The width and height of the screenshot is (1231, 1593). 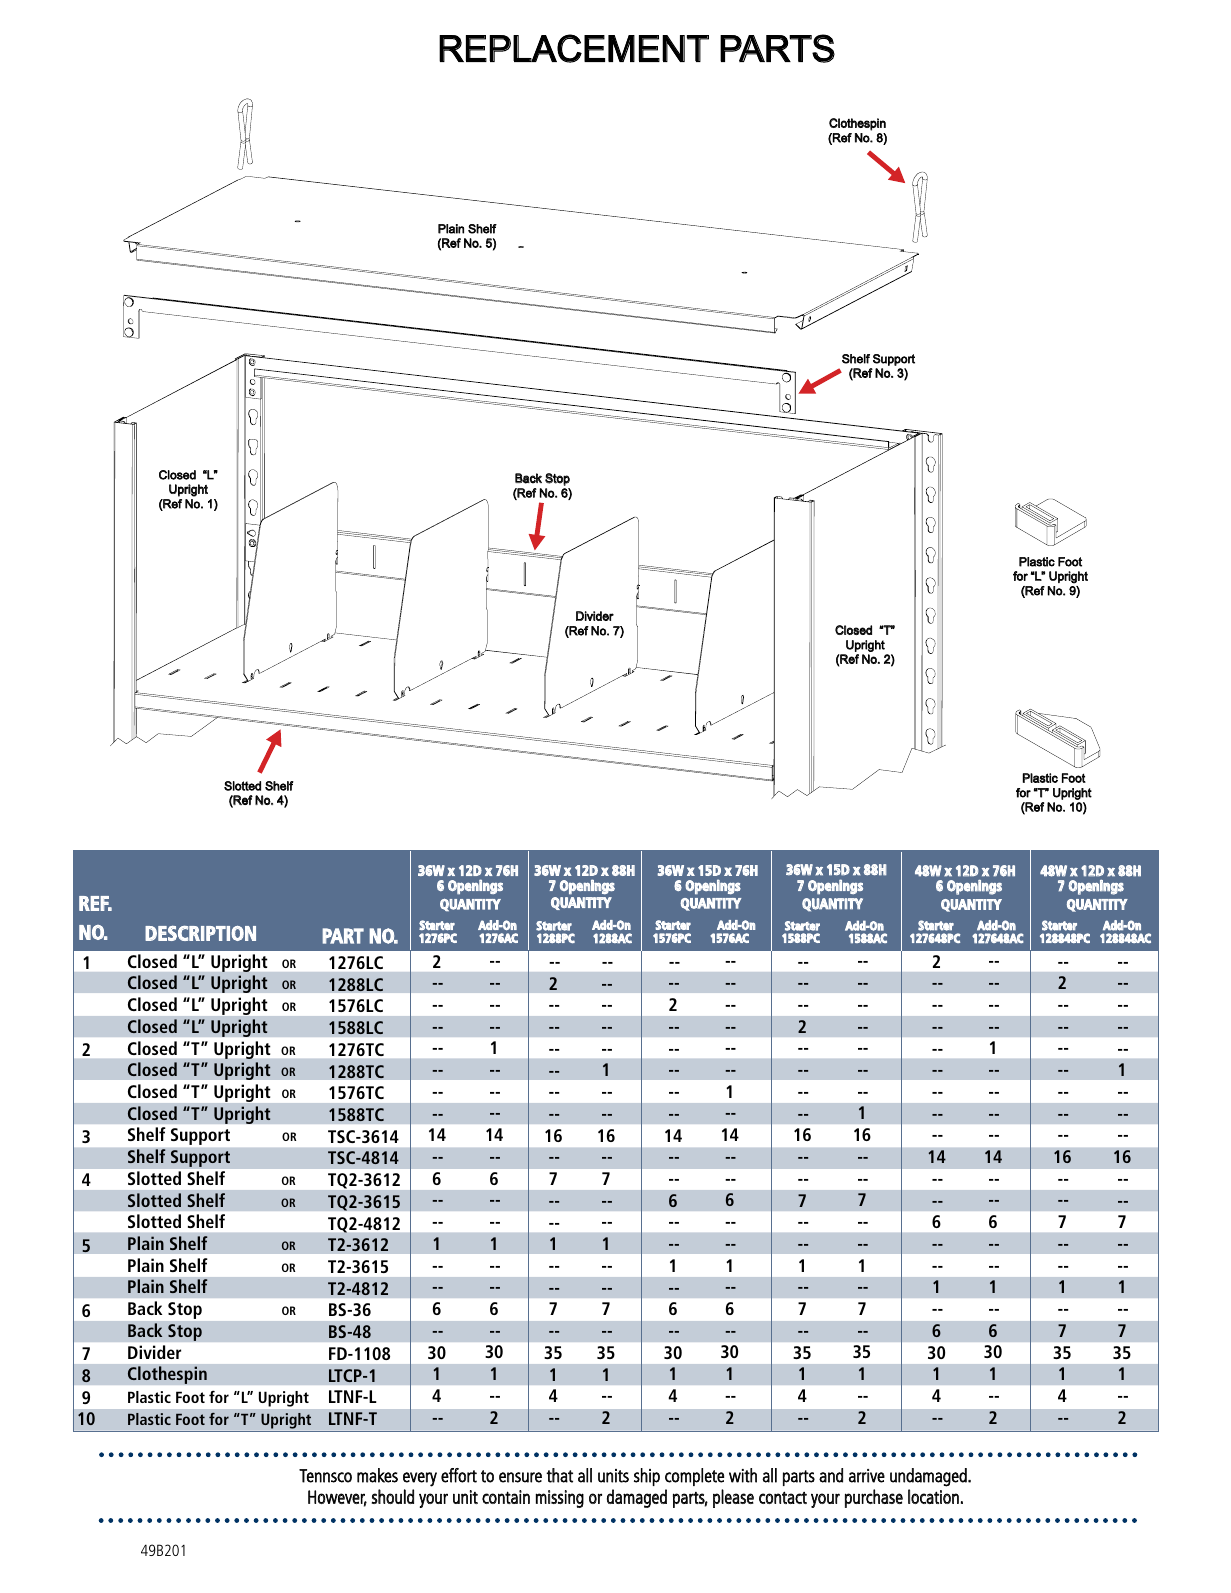 I want to click on makes, so click(x=377, y=1475).
